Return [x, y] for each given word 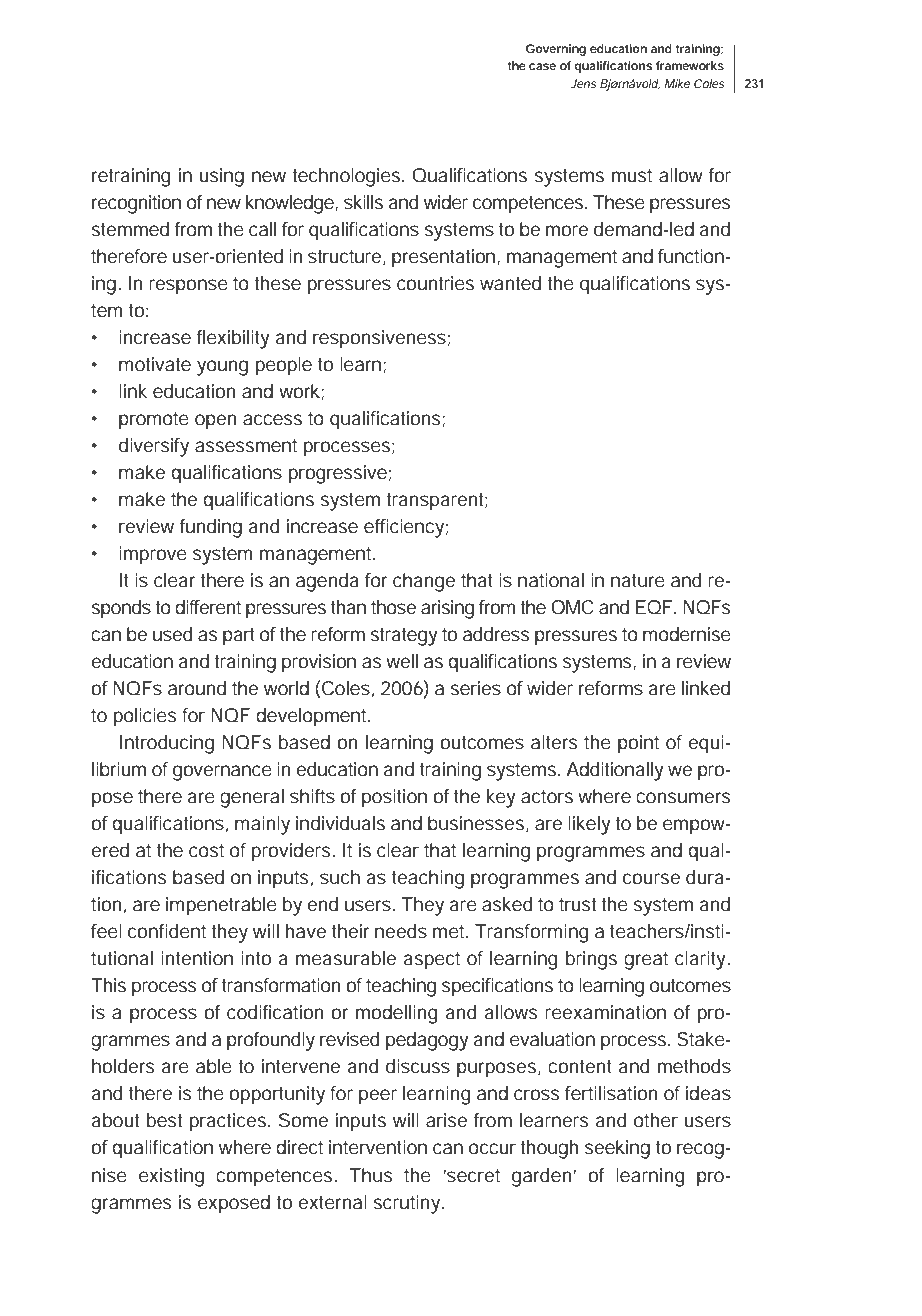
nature [638, 580]
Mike [677, 83]
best [164, 1120]
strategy [404, 637]
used [172, 634]
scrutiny [408, 1204]
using [221, 177]
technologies [348, 177]
